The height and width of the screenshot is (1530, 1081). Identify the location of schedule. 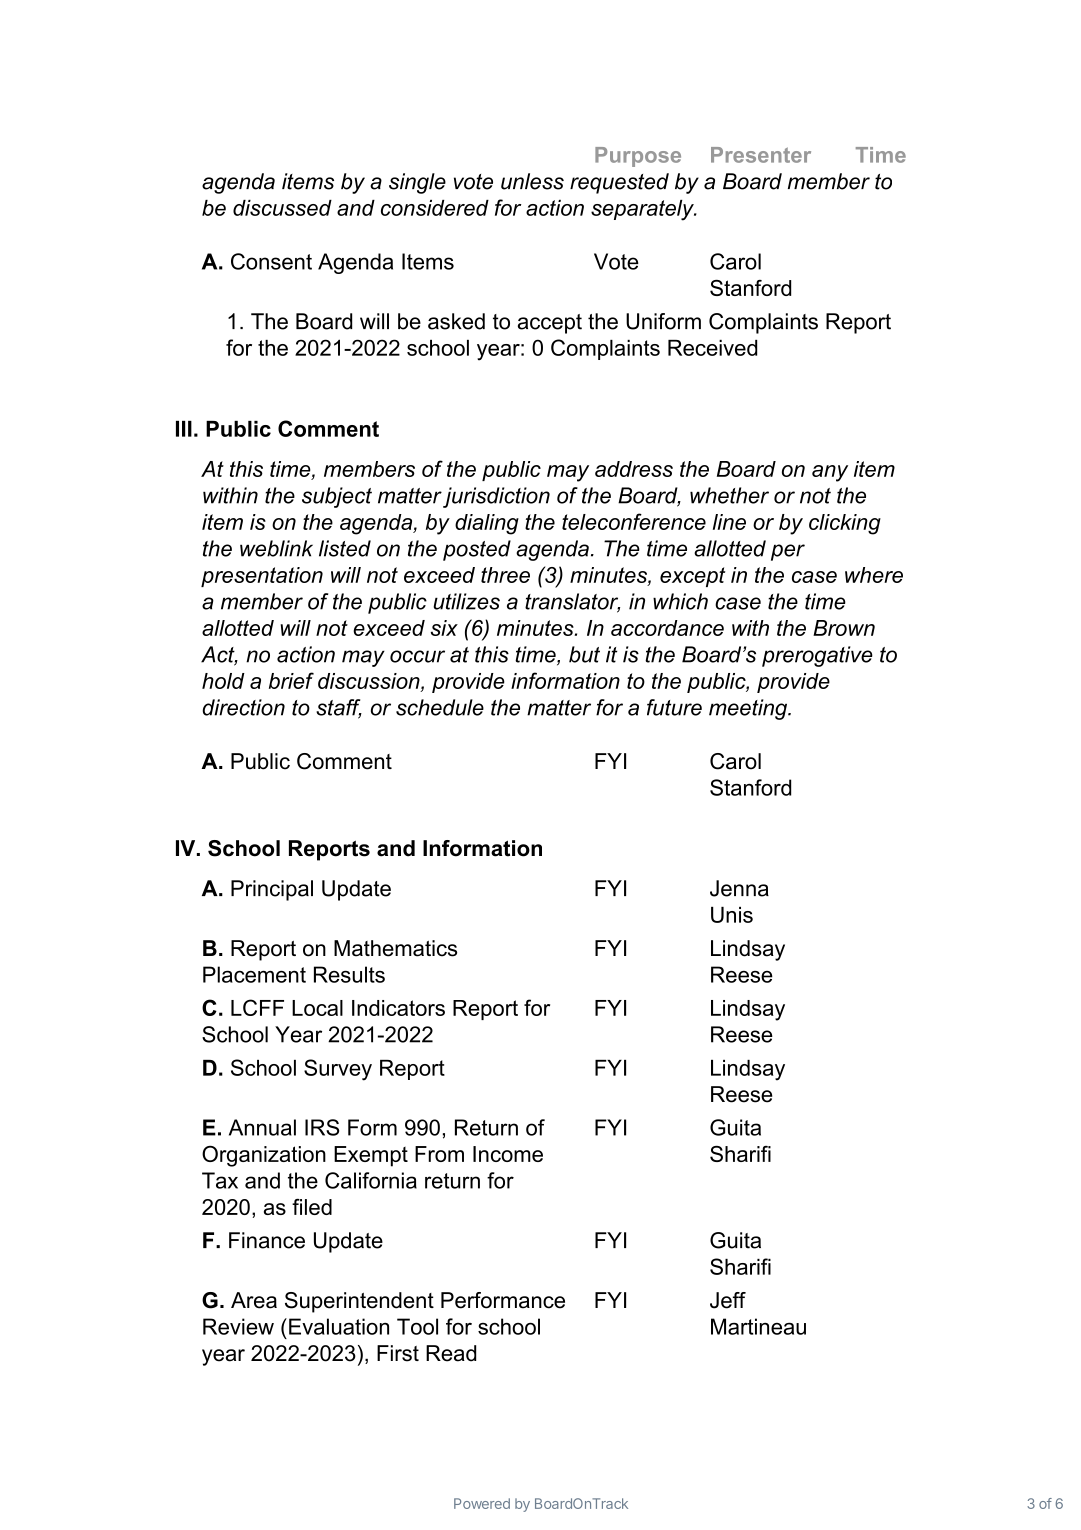
(440, 707).
